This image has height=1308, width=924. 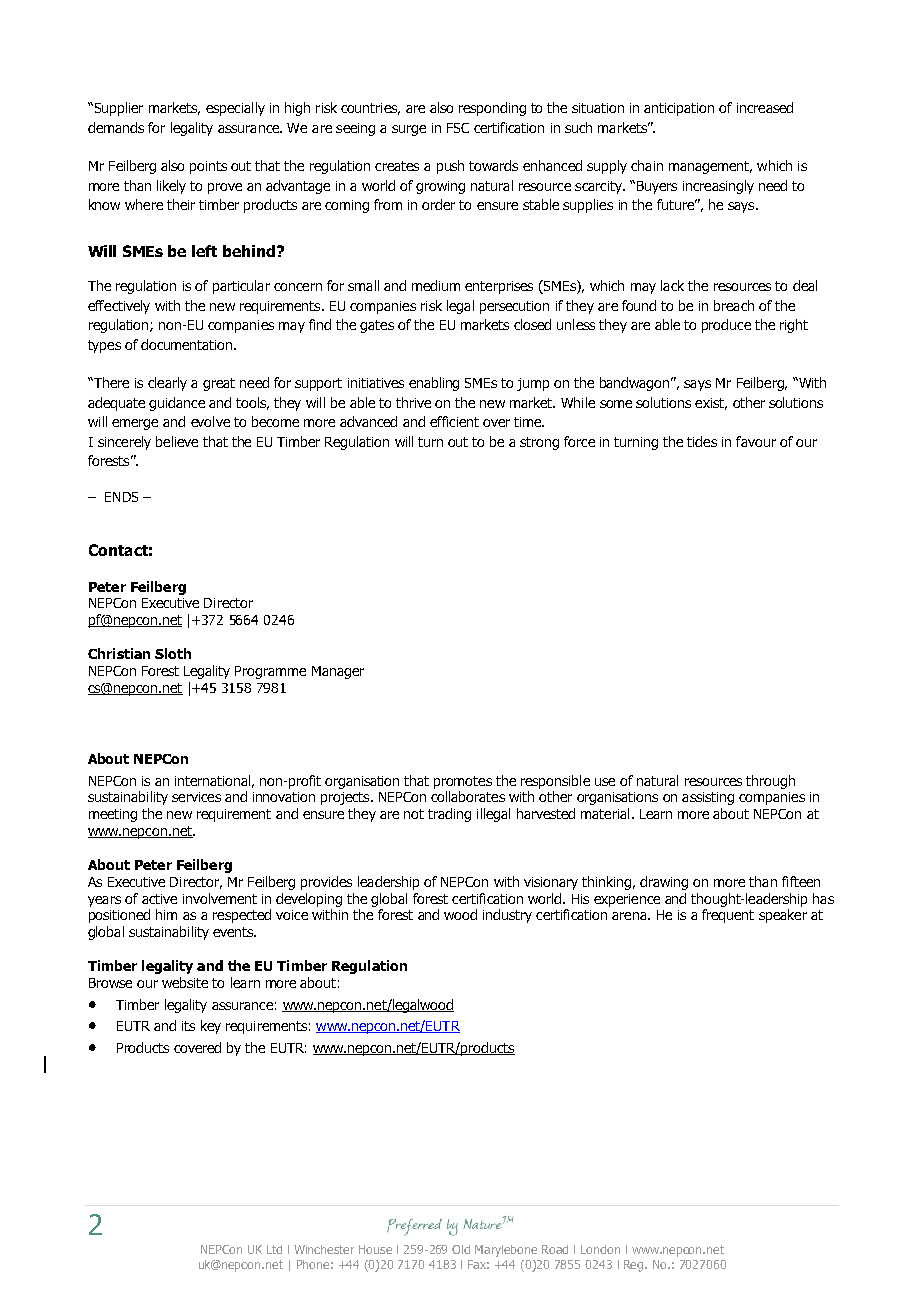 I want to click on points, so click(x=208, y=167).
